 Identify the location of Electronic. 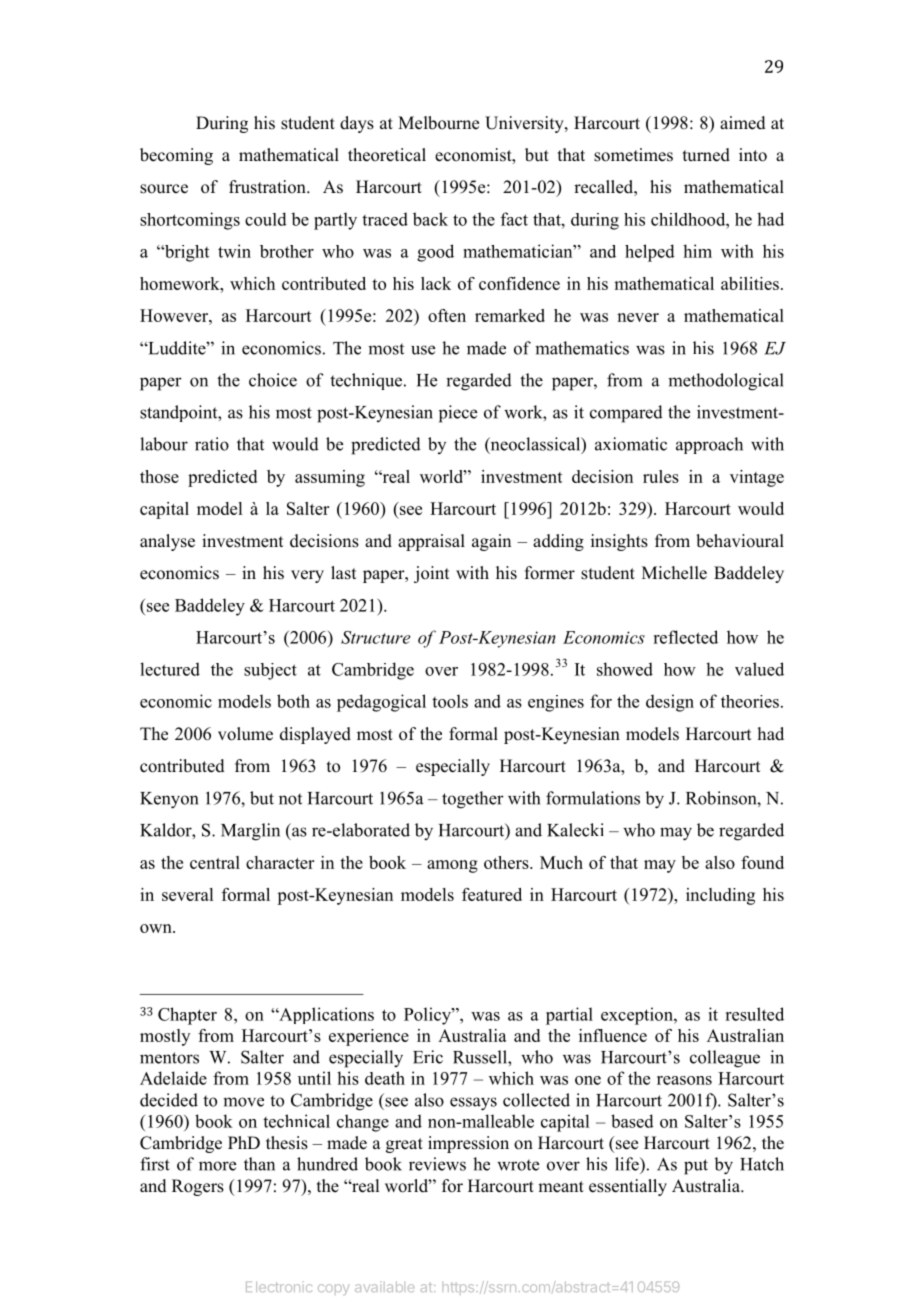
(279, 1286).
